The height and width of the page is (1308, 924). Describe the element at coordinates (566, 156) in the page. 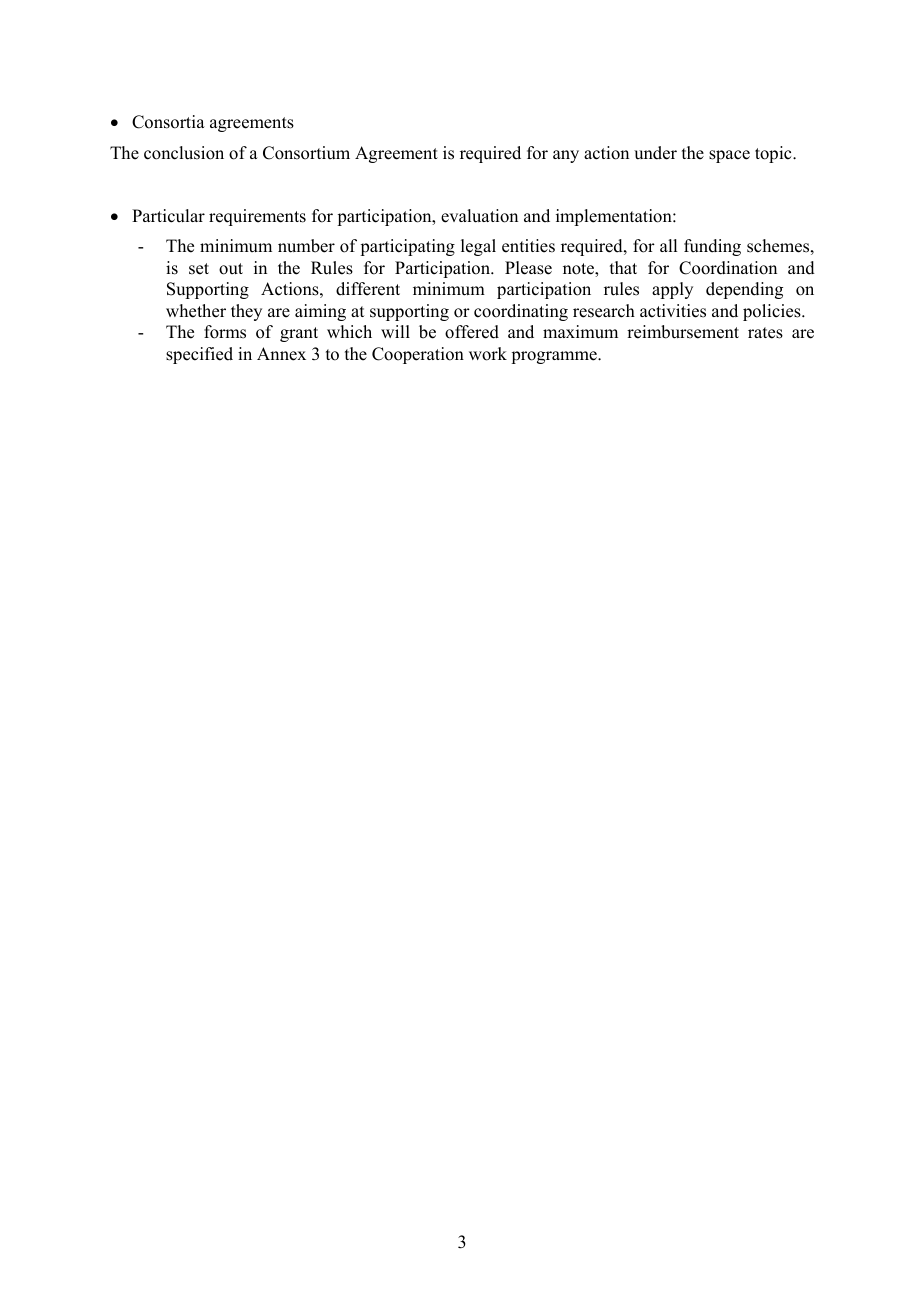

I see `any` at that location.
